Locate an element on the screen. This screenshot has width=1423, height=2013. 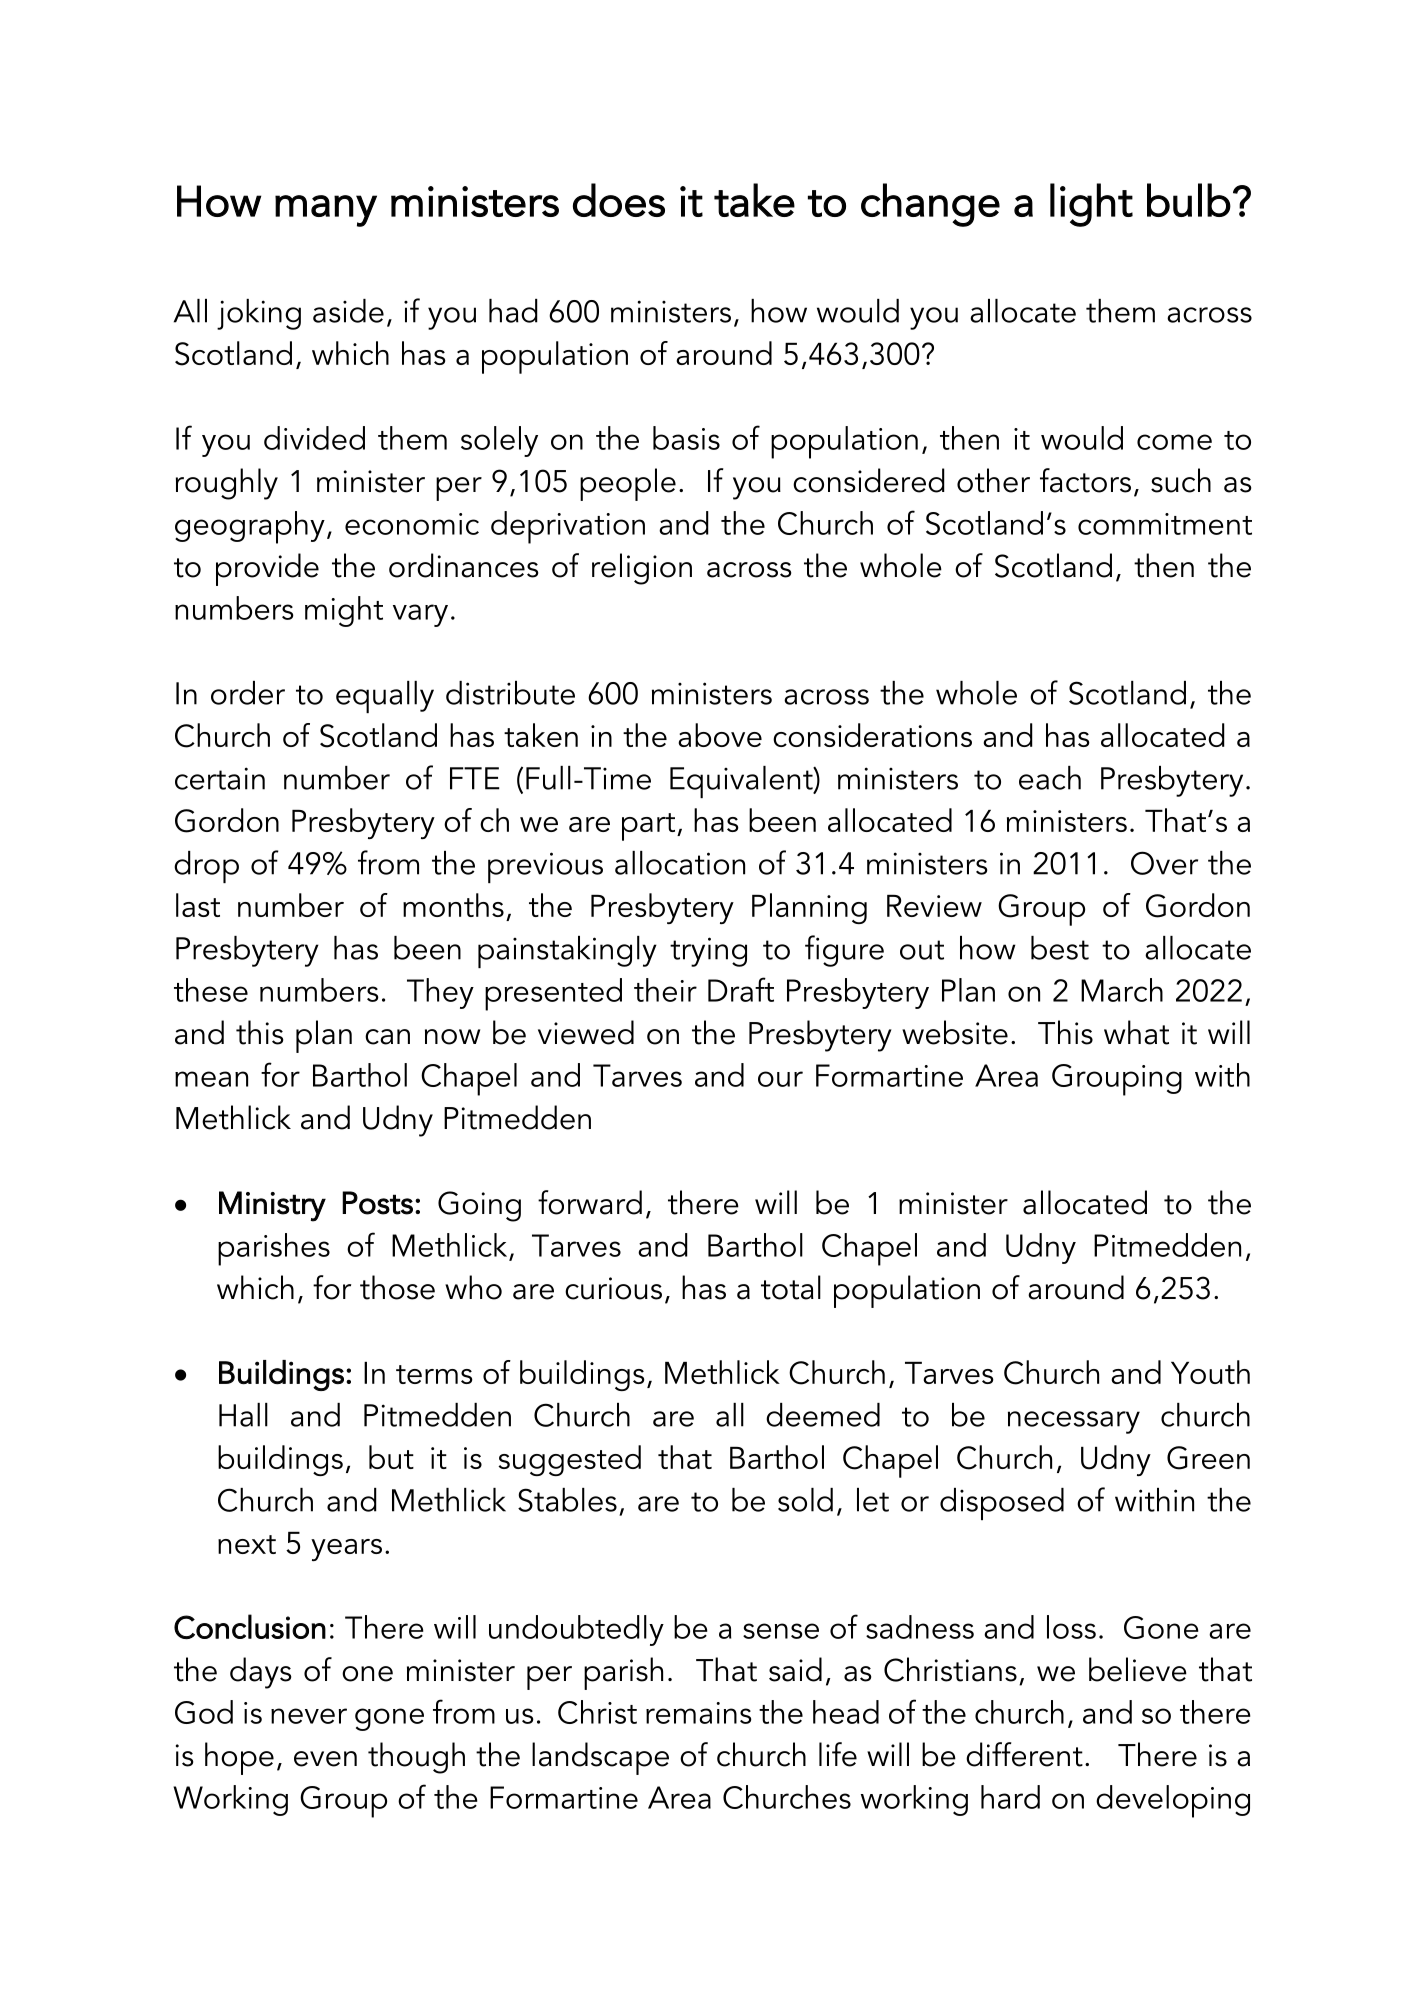
many is located at coordinates (326, 211).
